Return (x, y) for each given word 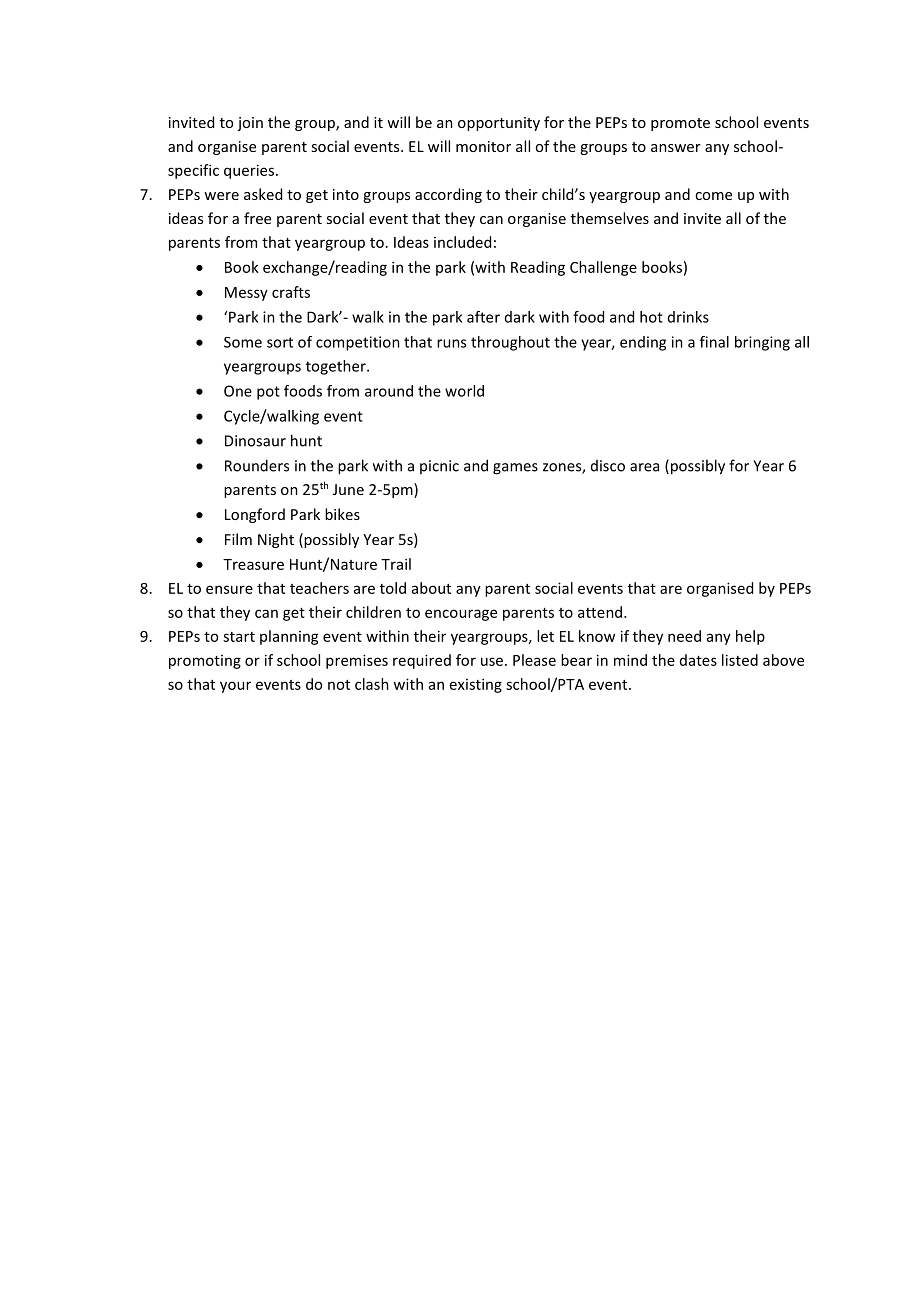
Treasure (253, 564)
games (515, 469)
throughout (510, 343)
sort (280, 342)
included (462, 242)
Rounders (257, 465)
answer (676, 148)
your (235, 687)
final (714, 342)
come (713, 196)
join (250, 124)
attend (601, 612)
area (644, 467)
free (257, 218)
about (431, 588)
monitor (483, 146)
